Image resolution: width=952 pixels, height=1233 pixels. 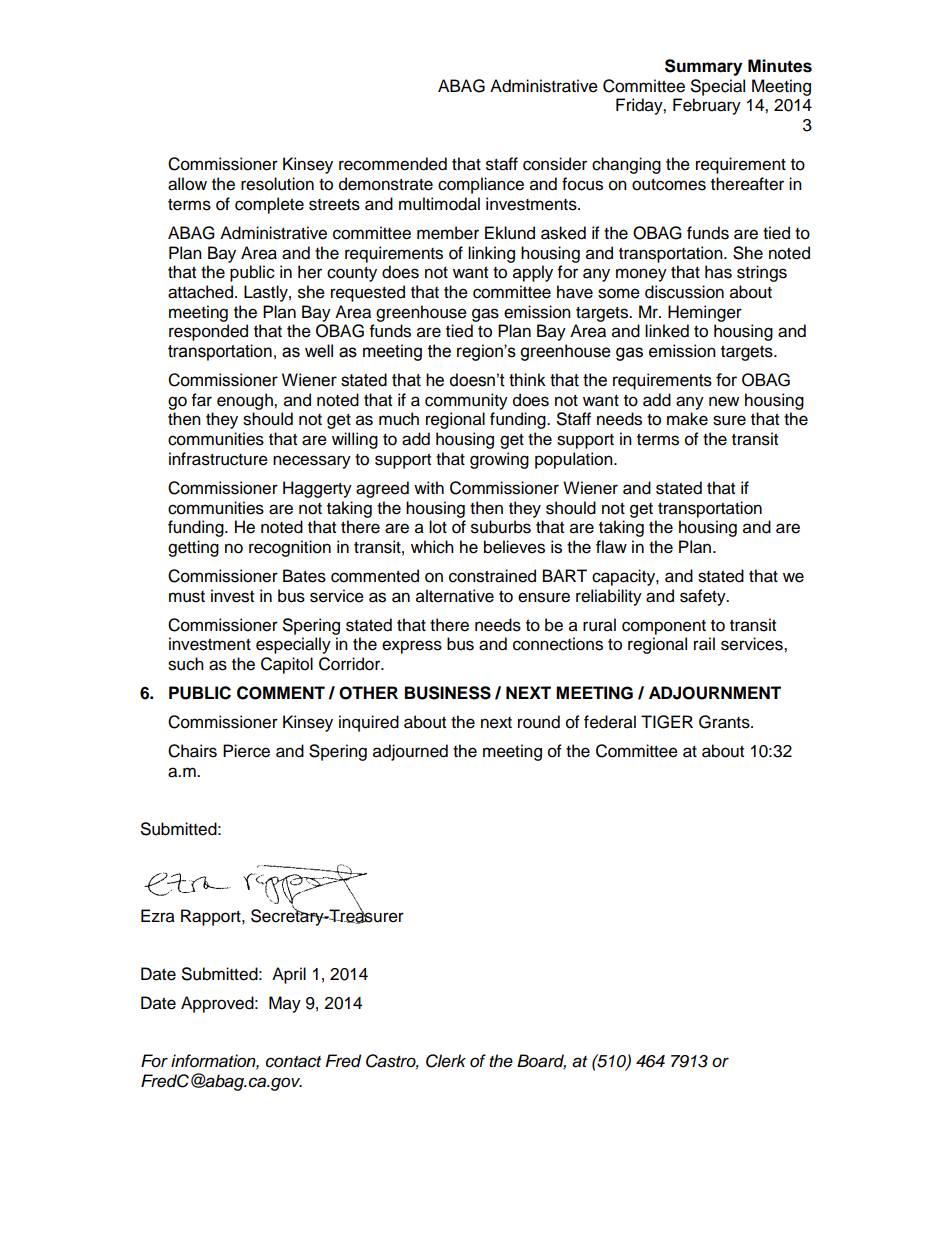 I want to click on resolution, so click(x=277, y=184).
